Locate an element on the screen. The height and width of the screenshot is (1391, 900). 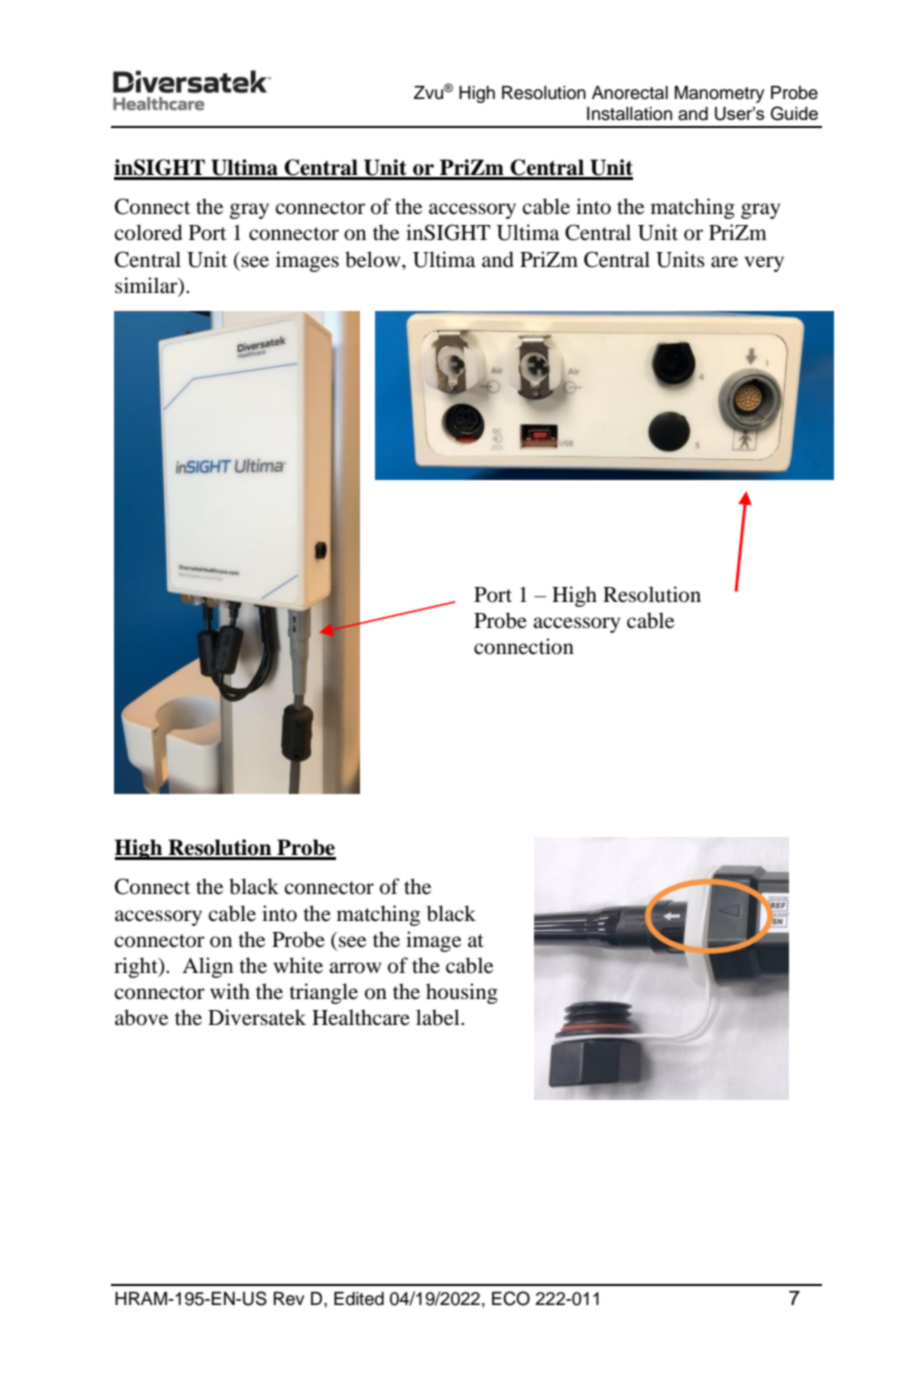
label is located at coordinates (439, 1017).
